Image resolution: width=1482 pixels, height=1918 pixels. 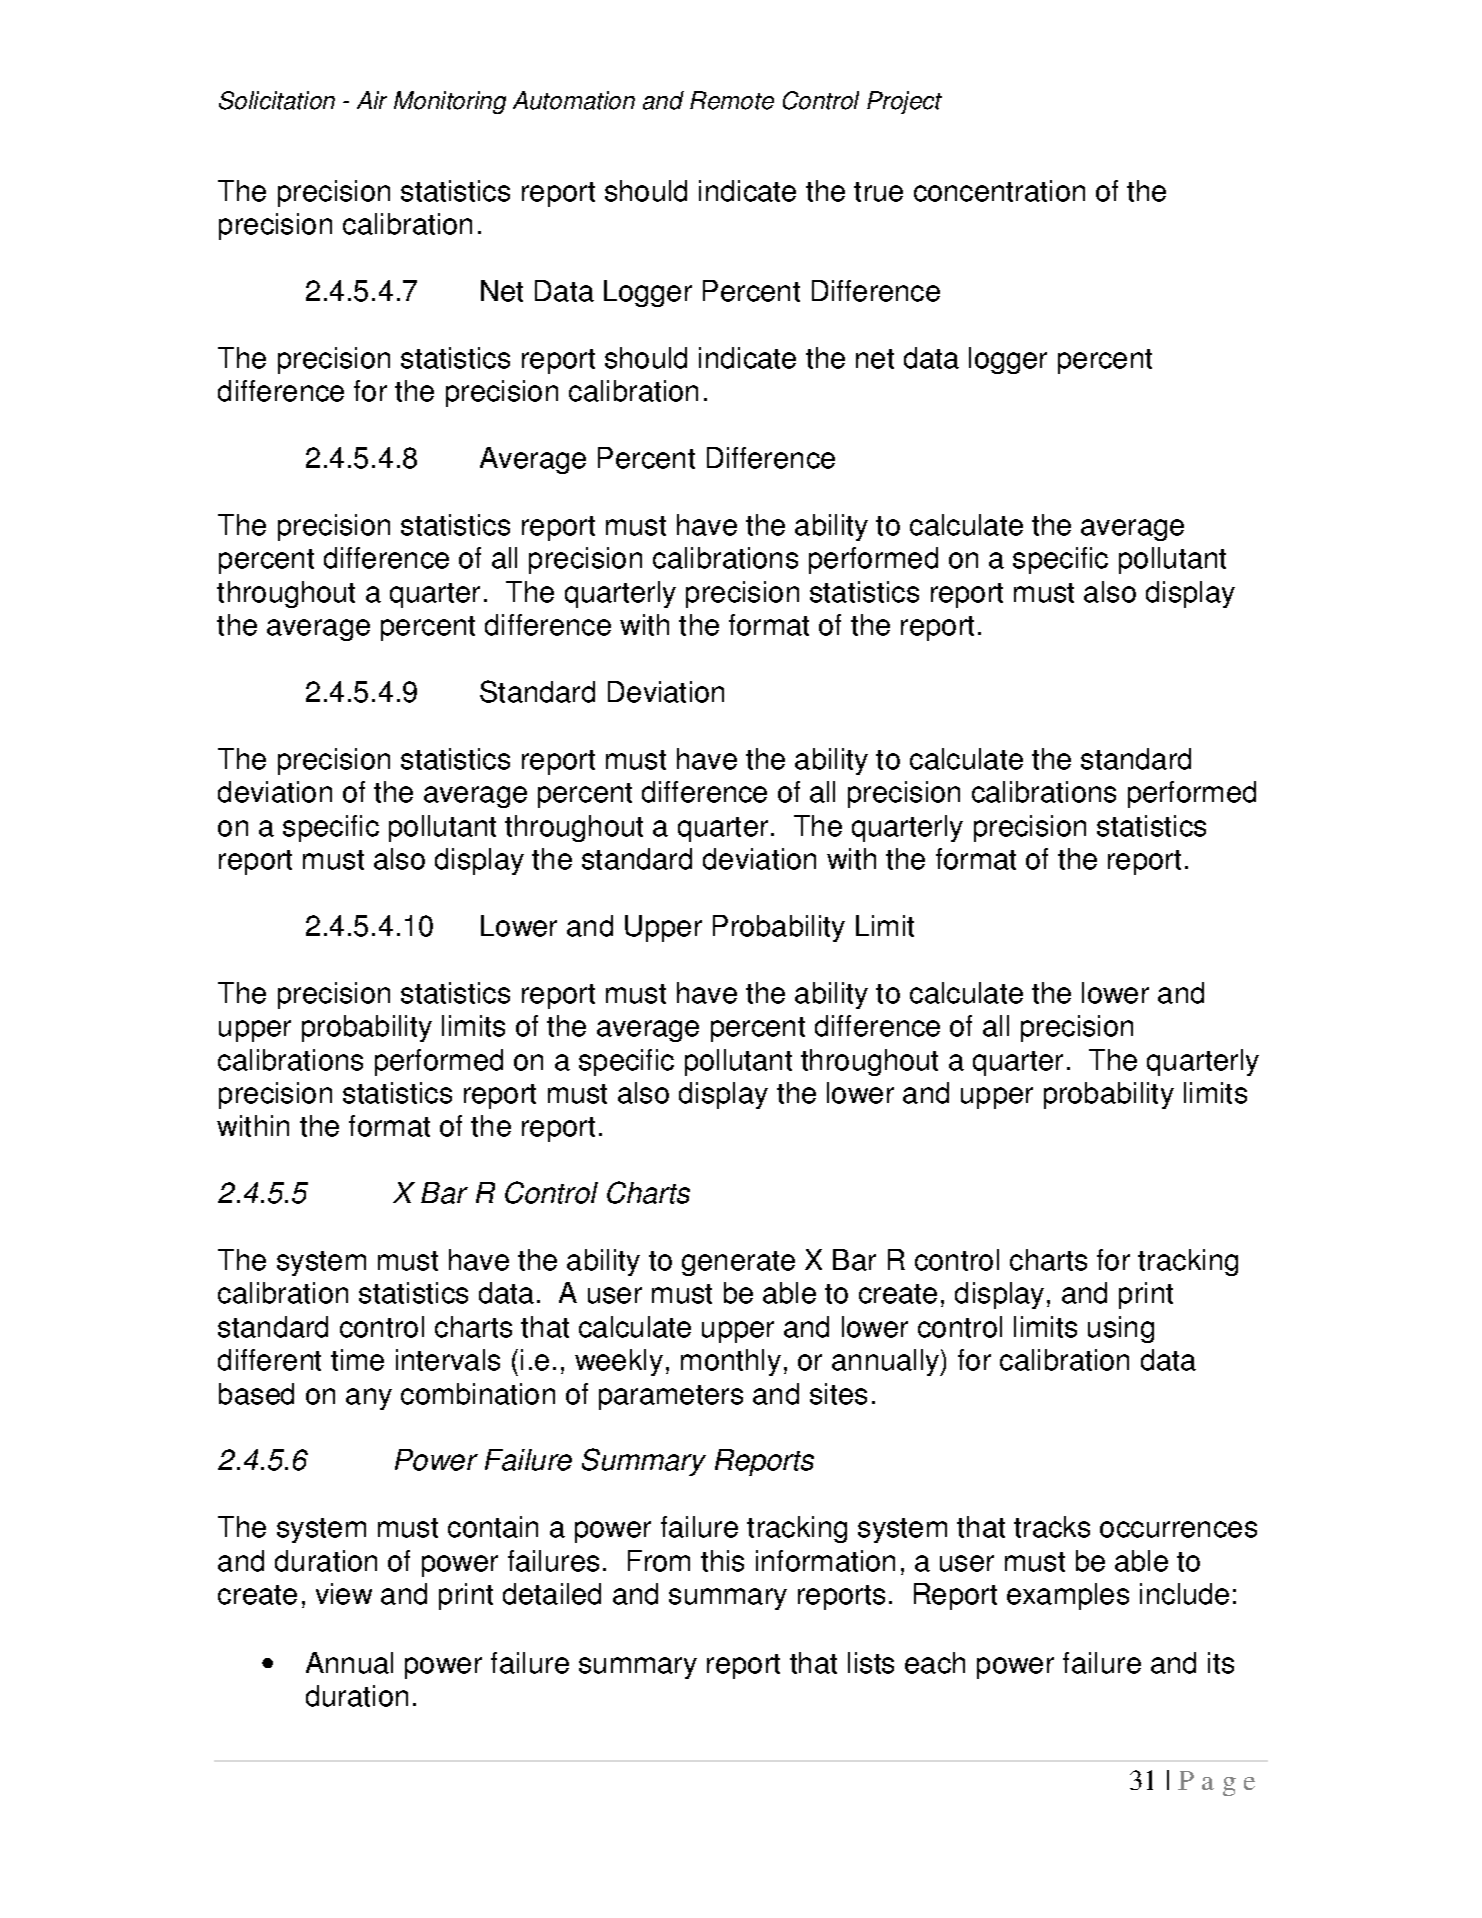 What do you see at coordinates (357, 1360) in the screenshot?
I see `time` at bounding box center [357, 1360].
